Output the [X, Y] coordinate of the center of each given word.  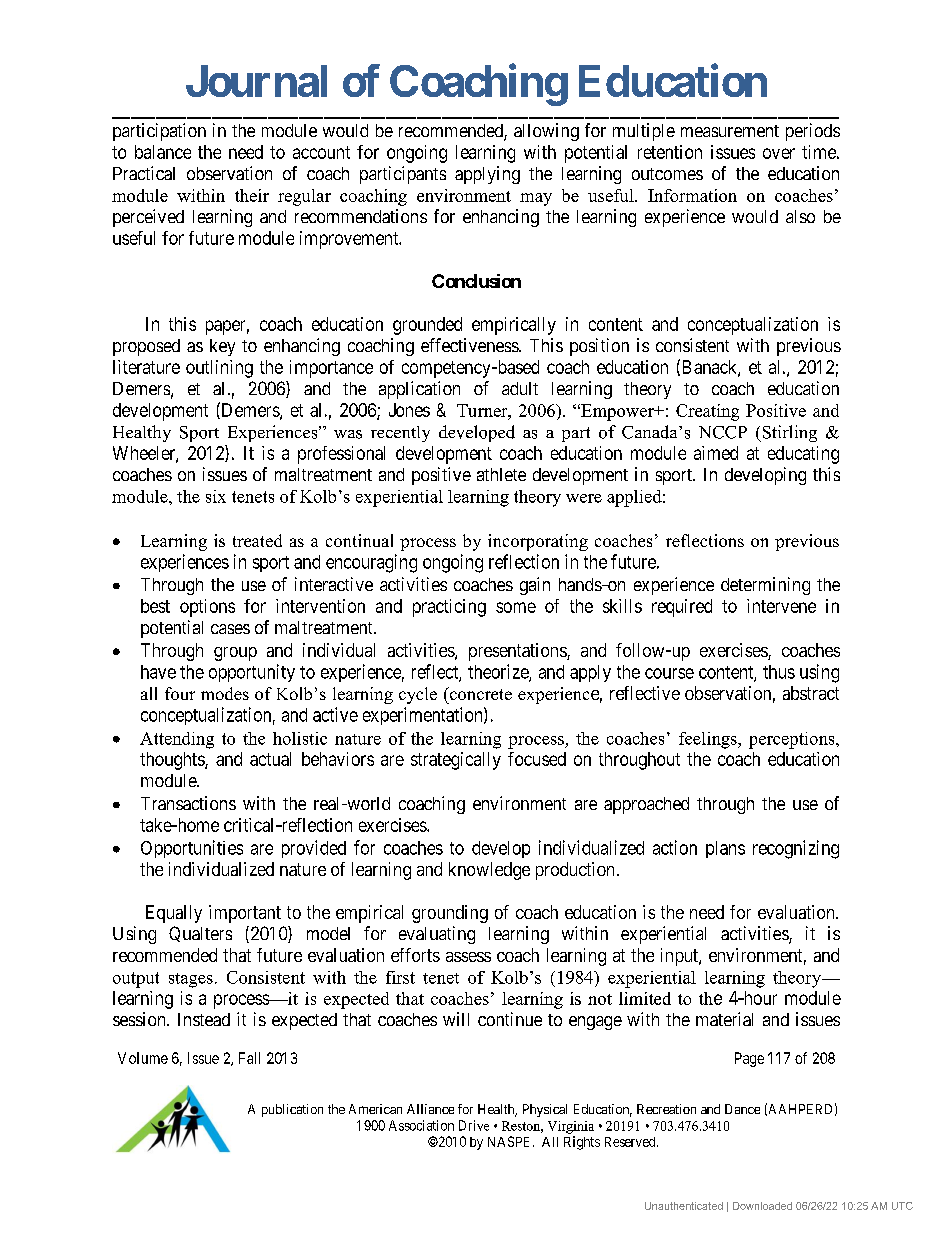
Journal [256, 81]
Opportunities [192, 849]
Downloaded [762, 1206]
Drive [474, 1125]
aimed [716, 453]
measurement [730, 131]
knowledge [489, 871]
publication [292, 1110]
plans [725, 849]
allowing [546, 132]
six [216, 496]
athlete [501, 474]
